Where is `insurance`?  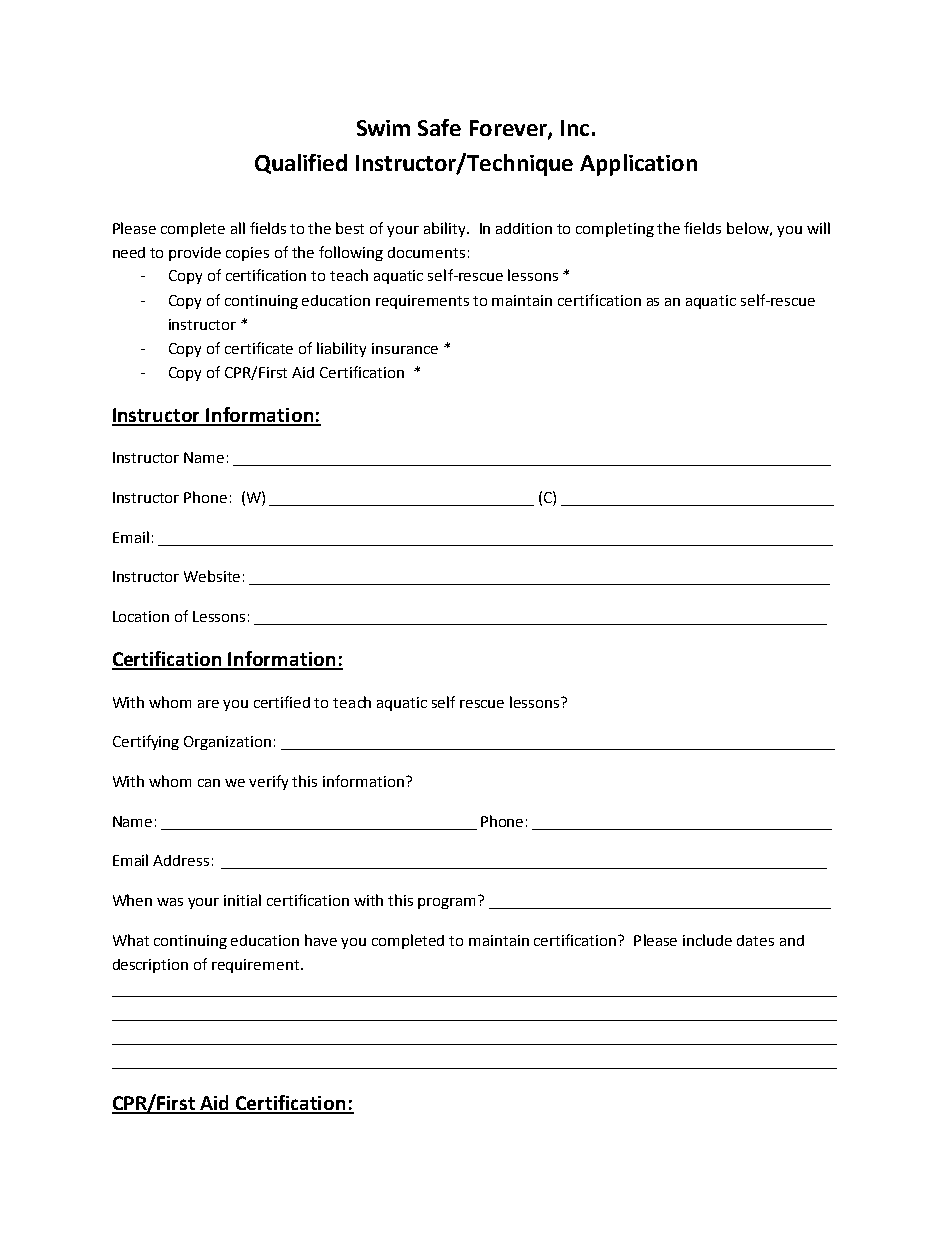
insurance is located at coordinates (405, 348).
